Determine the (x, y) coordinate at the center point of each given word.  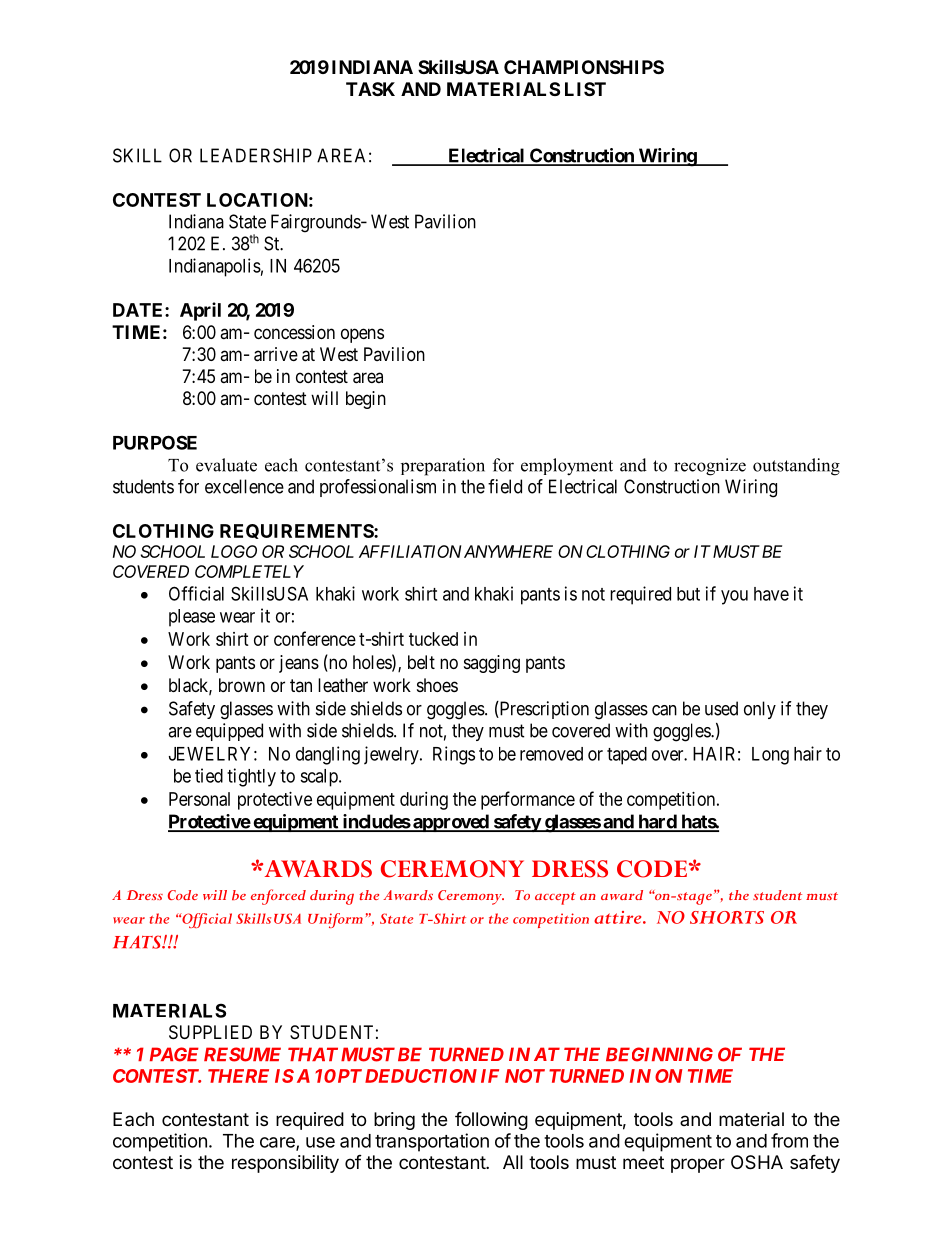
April (200, 311)
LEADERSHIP (256, 155)
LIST (585, 89)
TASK (370, 89)
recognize (710, 467)
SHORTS (727, 917)
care (278, 1143)
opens (362, 335)
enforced (278, 897)
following (491, 1120)
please (192, 618)
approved (451, 823)
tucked (433, 639)
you (734, 597)
